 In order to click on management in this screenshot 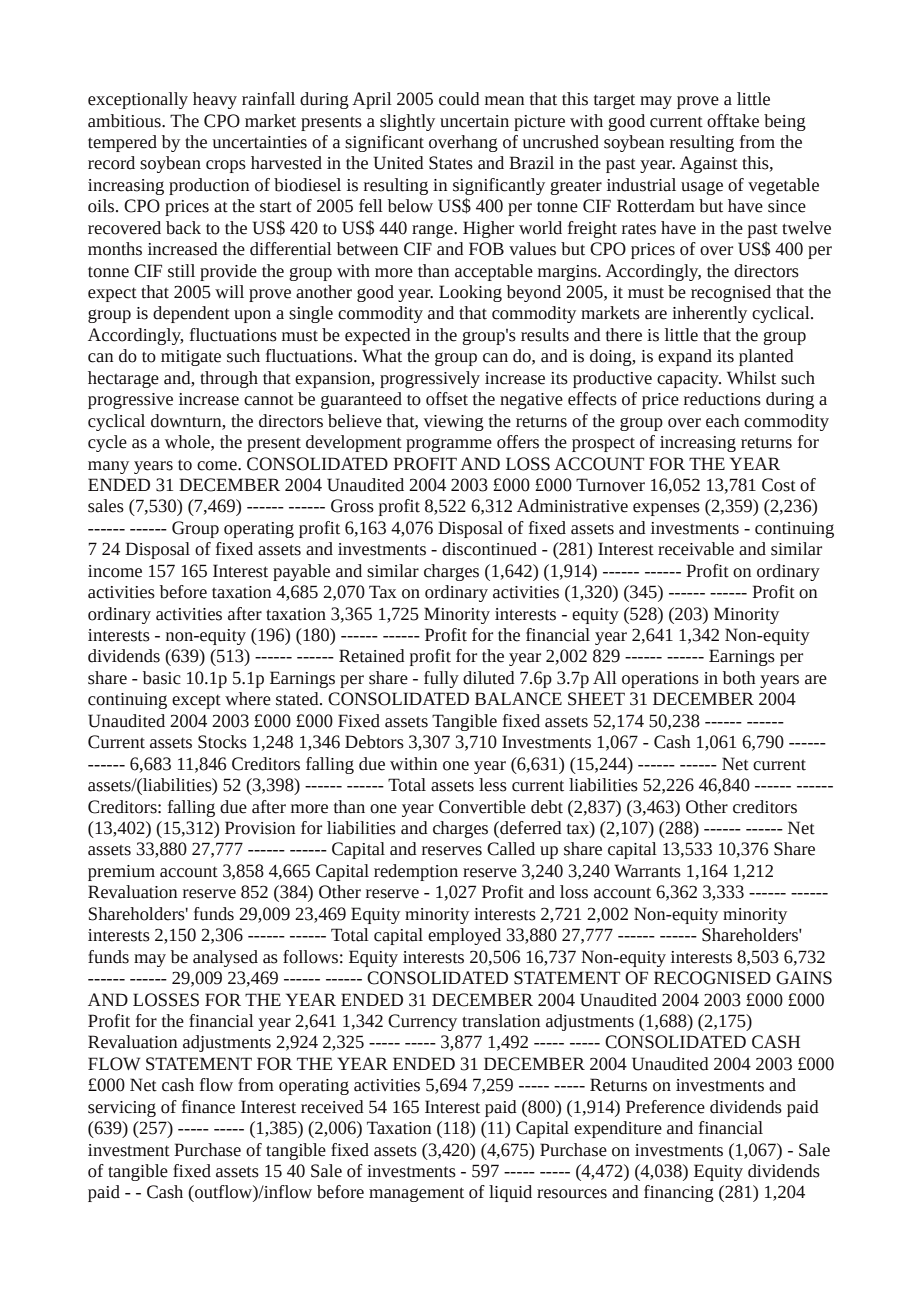, I will do `click(416, 1194)`.
